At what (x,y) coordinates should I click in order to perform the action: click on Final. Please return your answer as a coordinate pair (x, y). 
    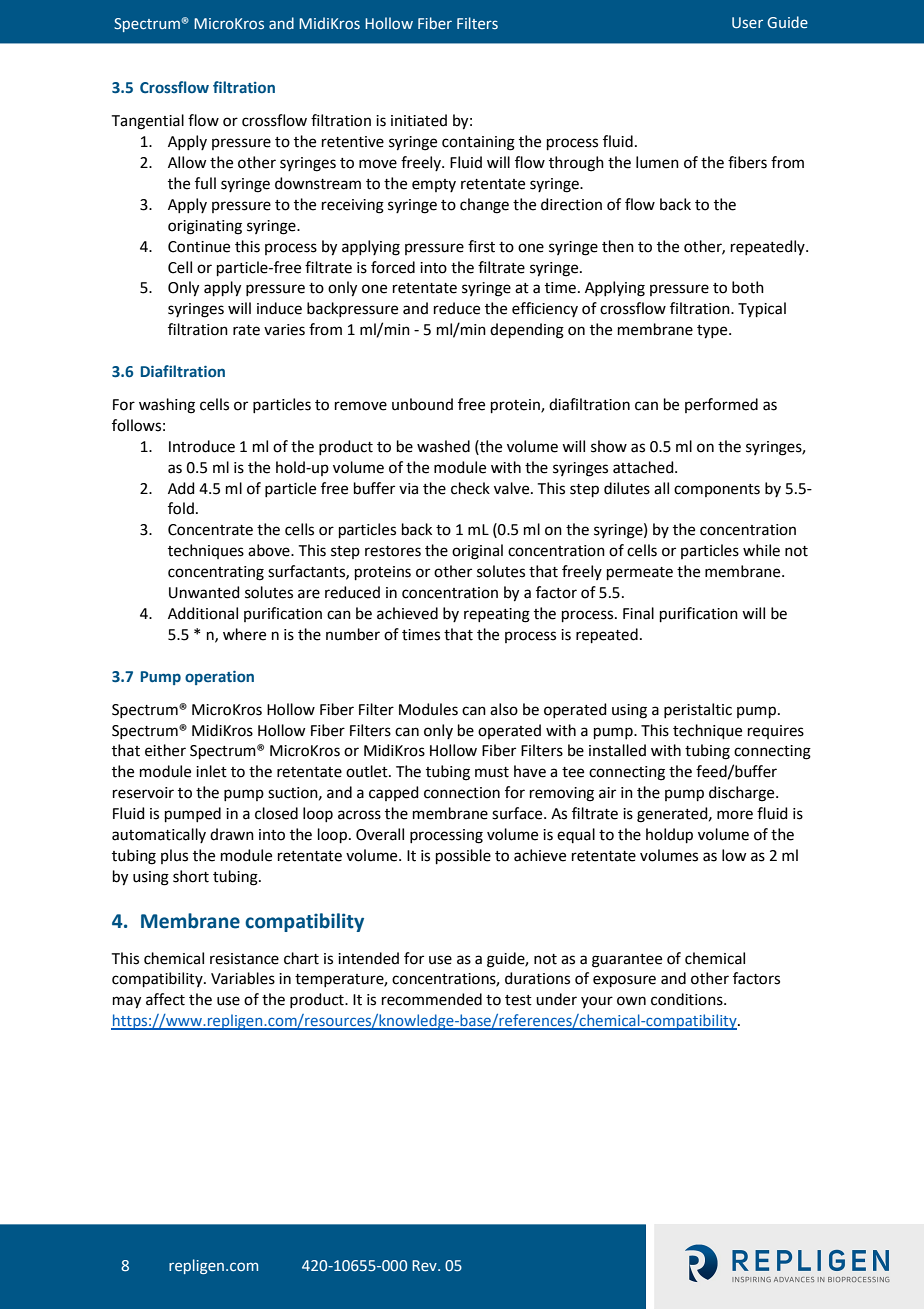
    Looking at the image, I should click on (638, 613).
